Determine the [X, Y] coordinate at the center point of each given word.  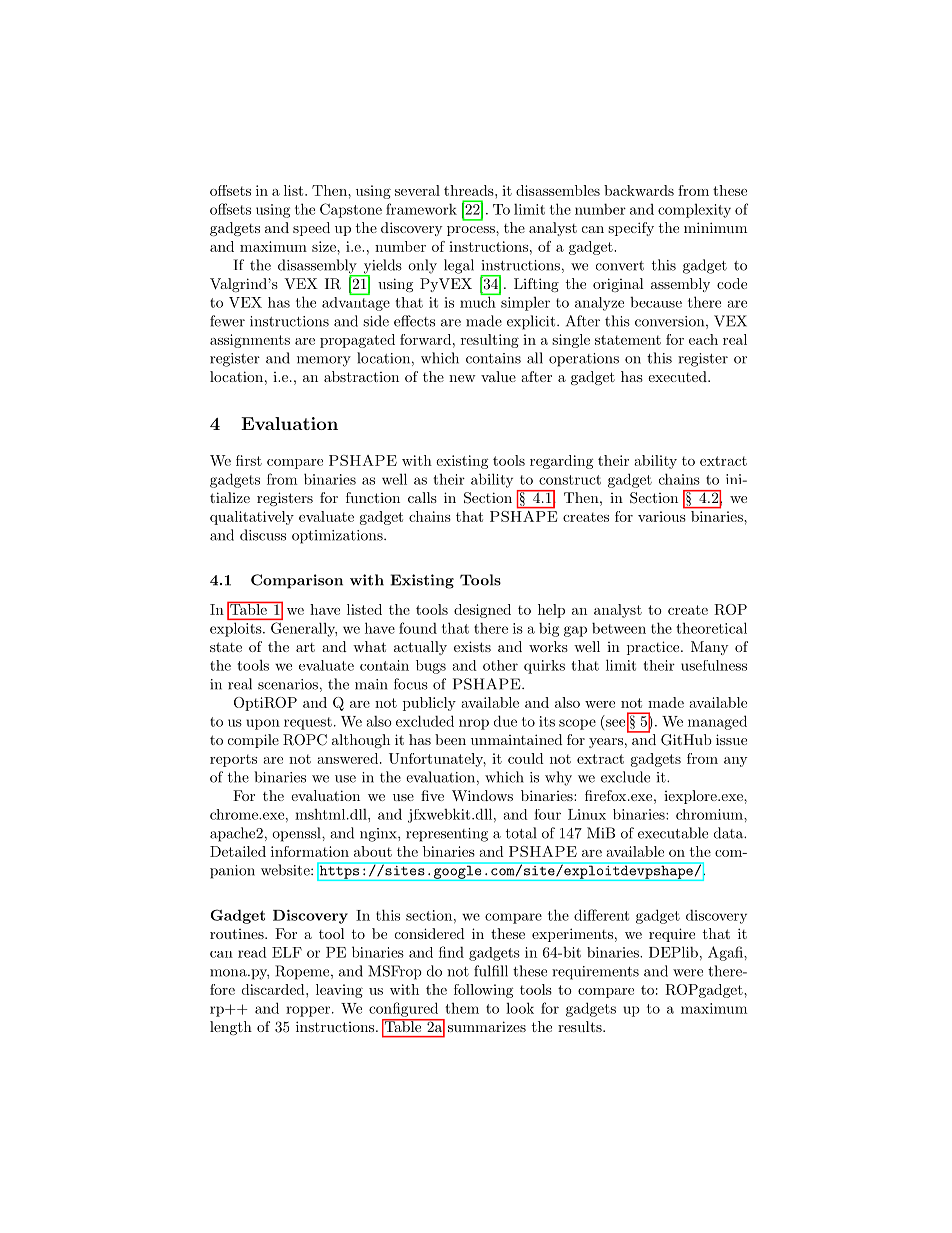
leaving [339, 991]
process [472, 231]
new [462, 378]
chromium [710, 814]
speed [311, 229]
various [662, 516]
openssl [297, 834]
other [500, 665]
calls [422, 497]
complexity [694, 211]
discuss [263, 535]
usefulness [714, 665]
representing [447, 835]
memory [324, 361]
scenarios [288, 684]
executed [678, 376]
